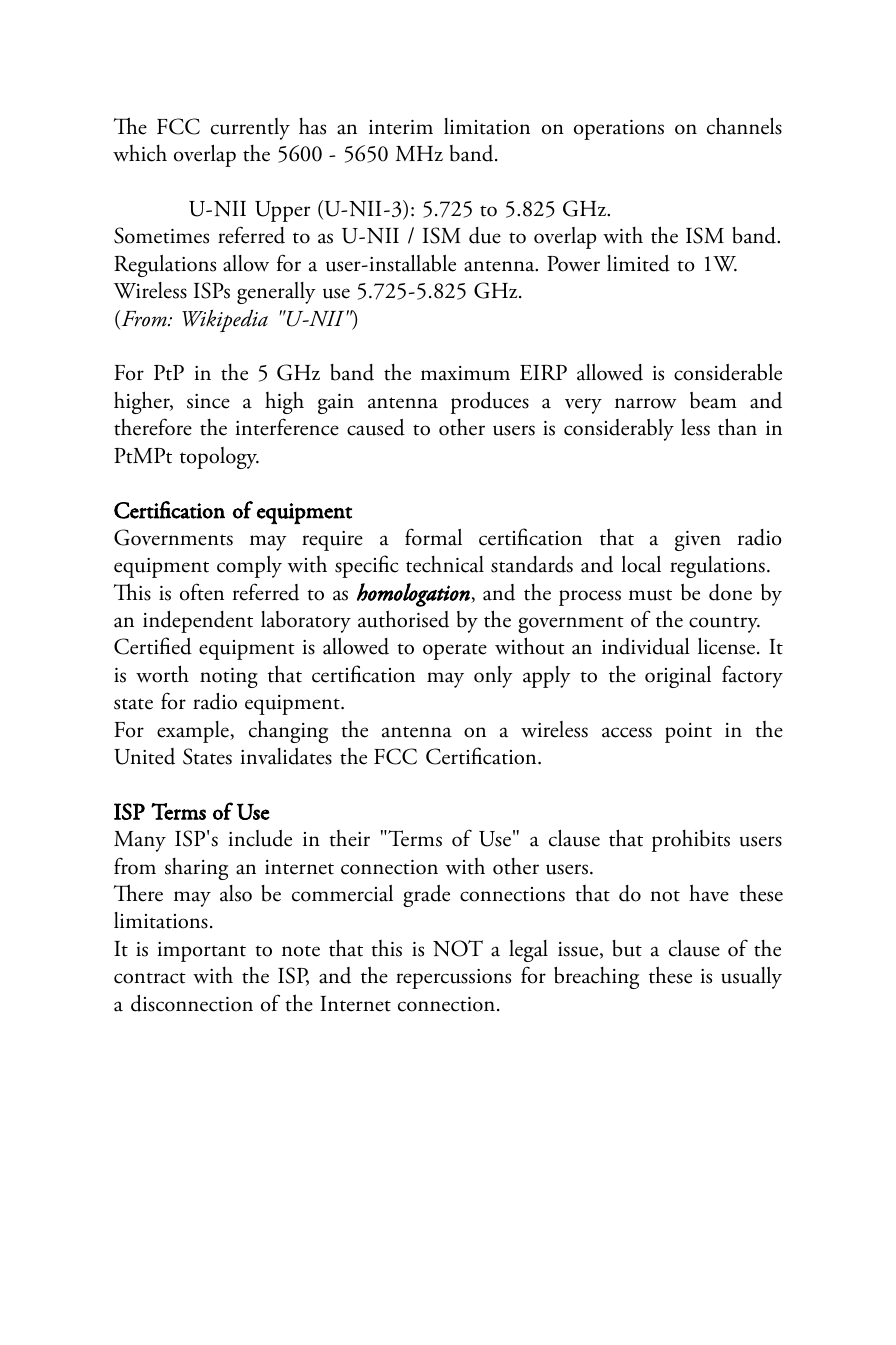 The image size is (896, 1345). Describe the element at coordinates (465, 373) in the screenshot. I see `maximum` at that location.
